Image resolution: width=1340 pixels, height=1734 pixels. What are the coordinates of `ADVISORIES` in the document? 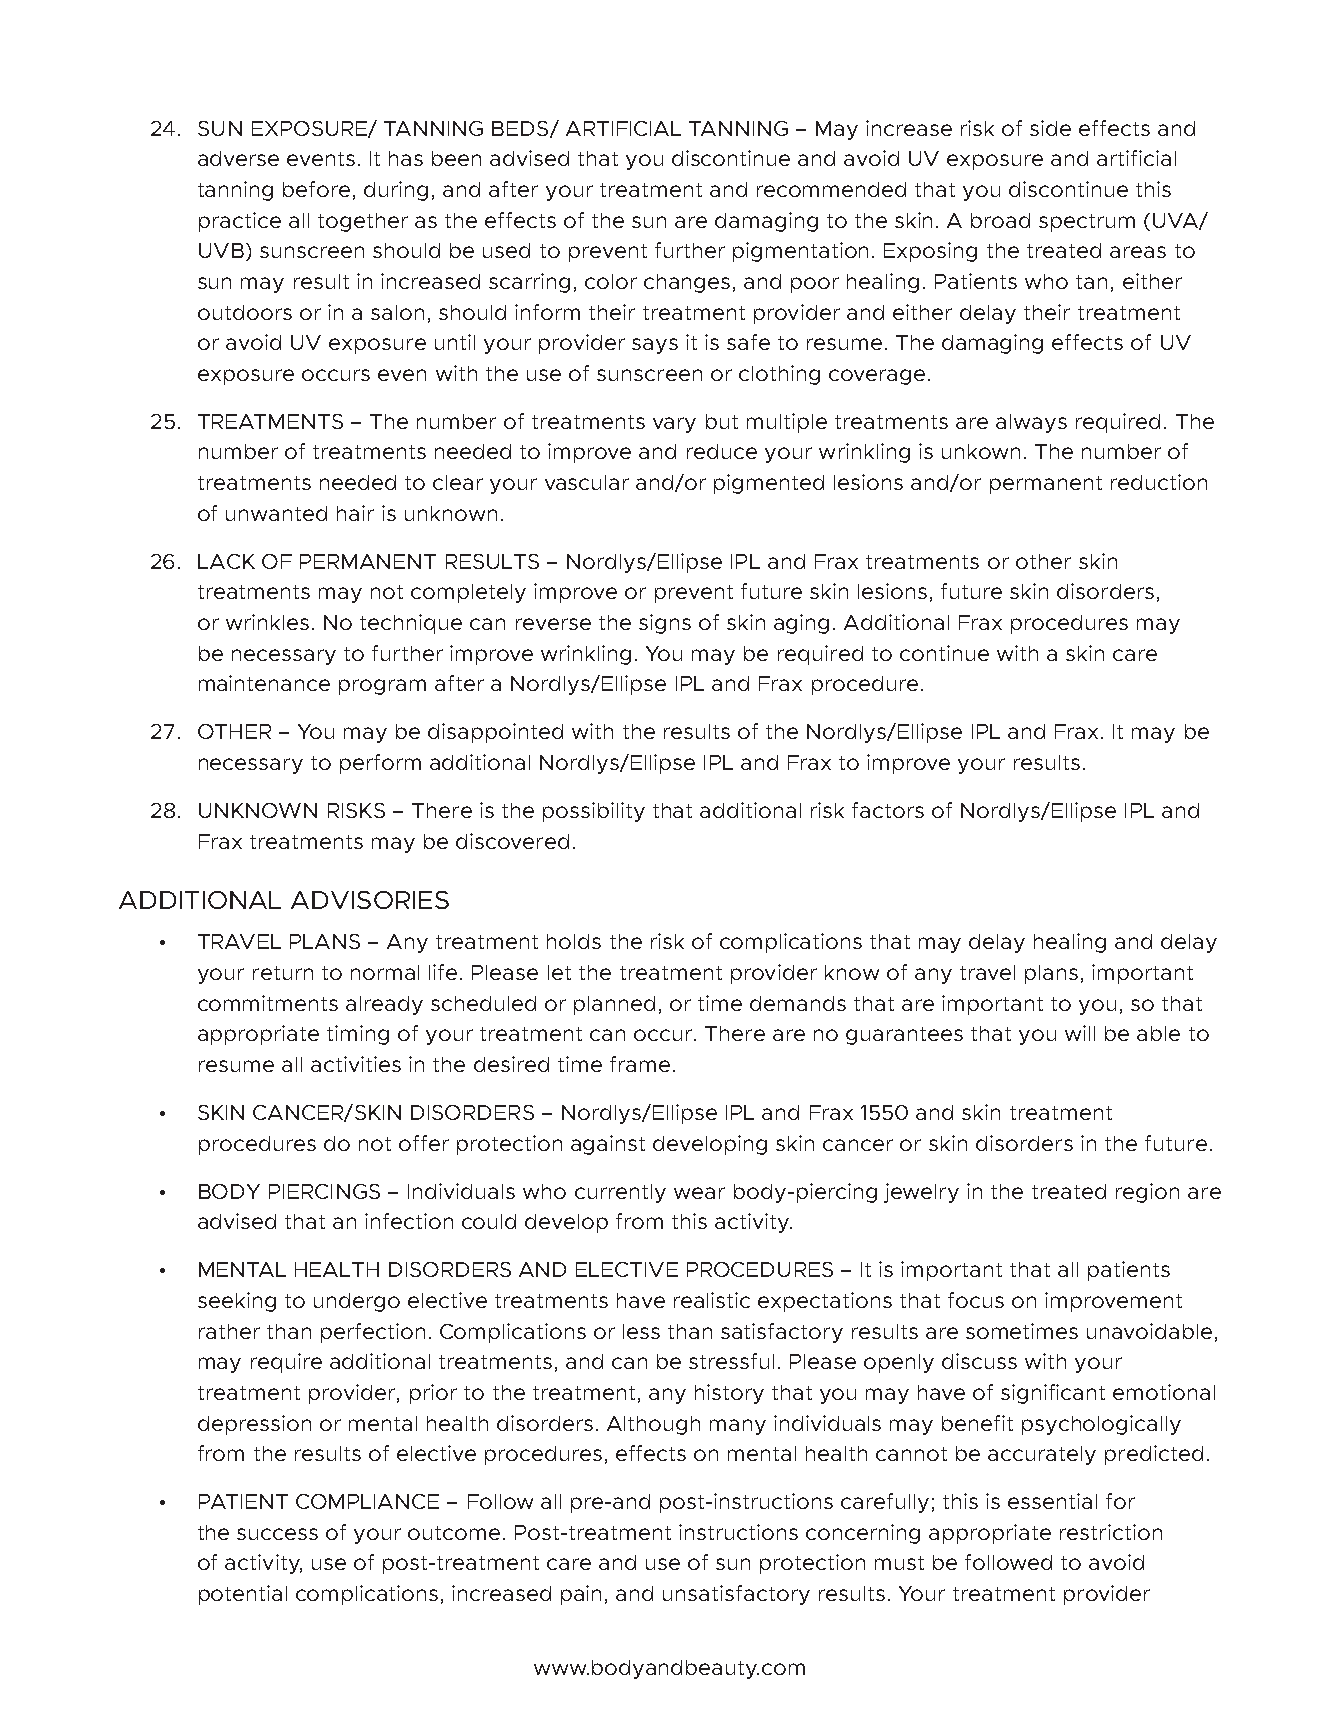 It's located at (370, 900).
